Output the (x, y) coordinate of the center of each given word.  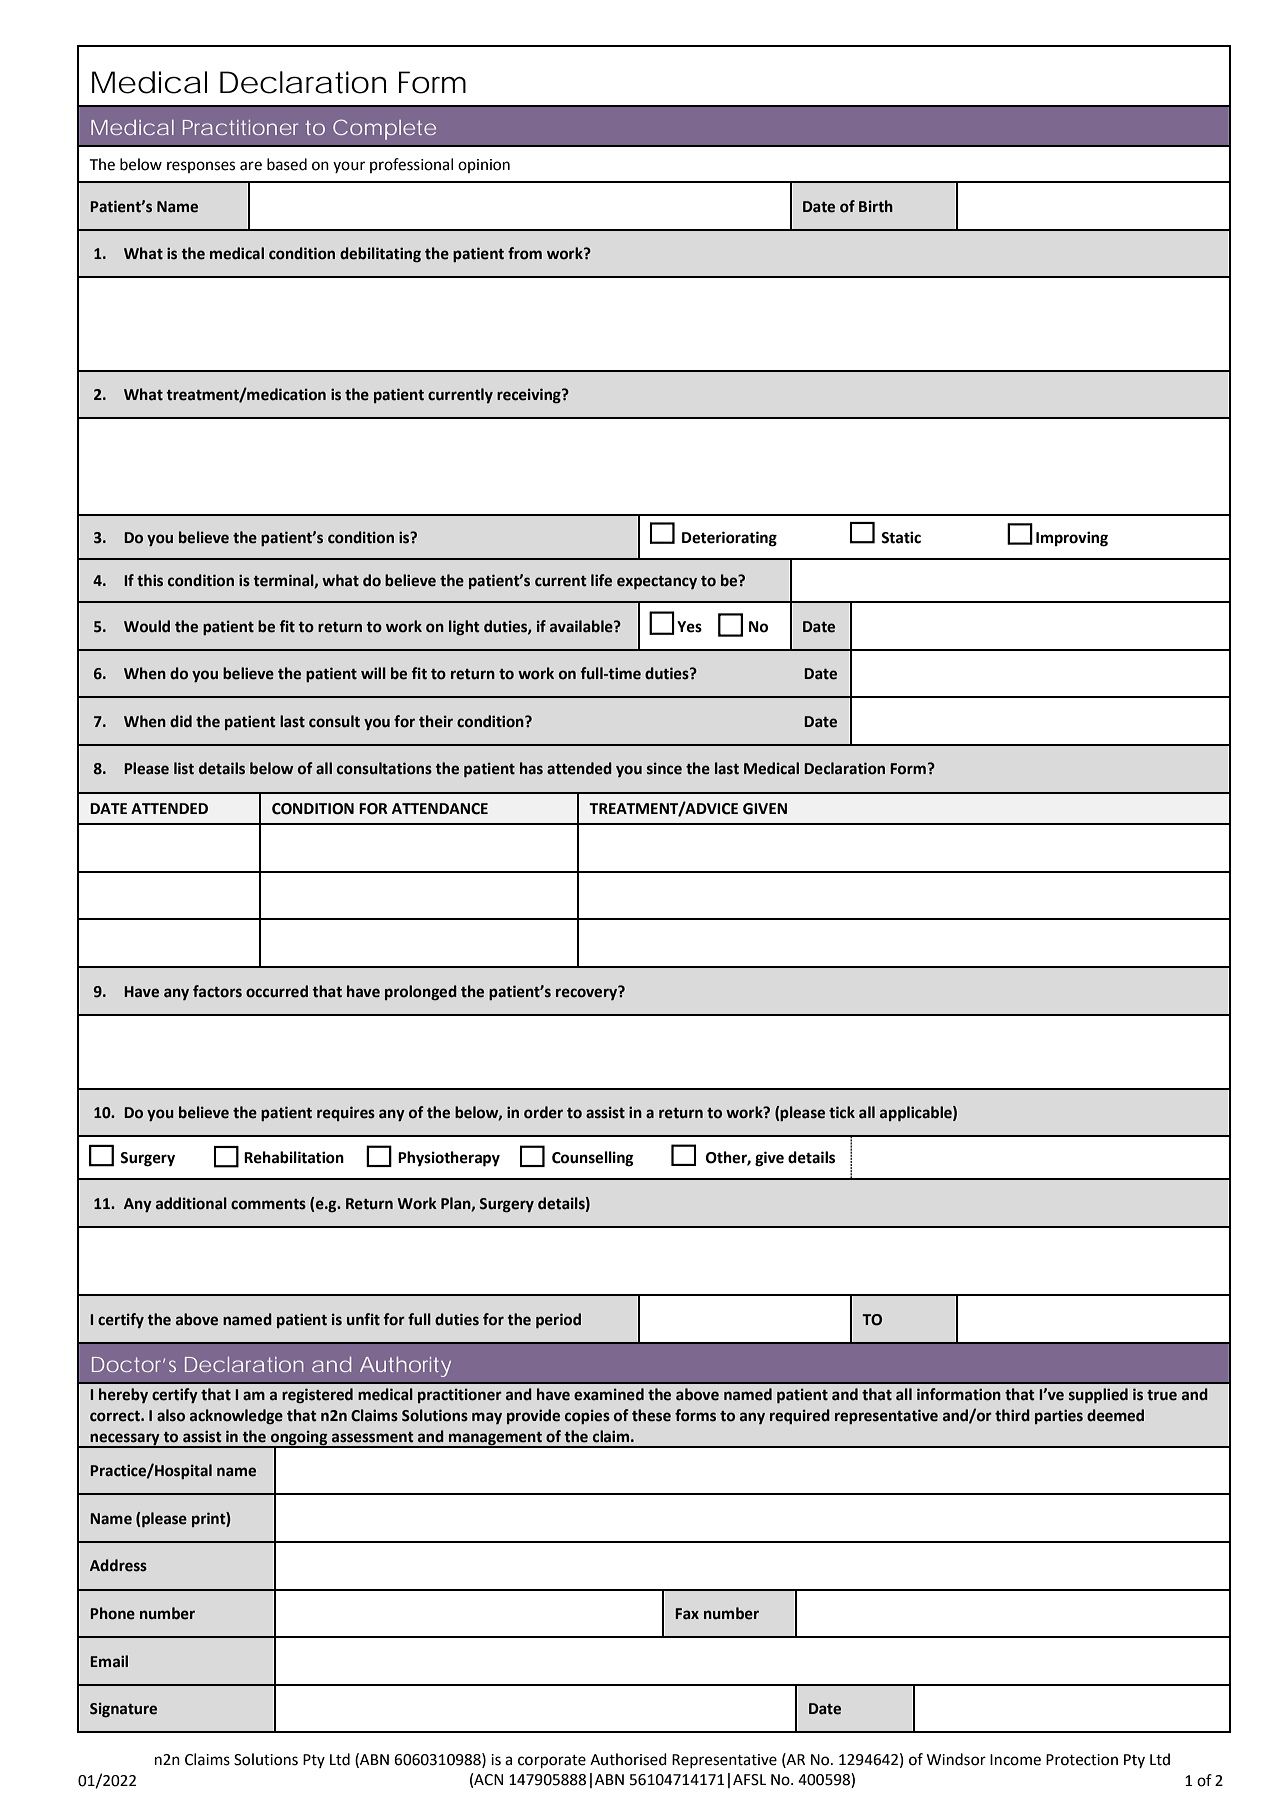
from (525, 253)
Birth (876, 206)
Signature (123, 1710)
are (251, 166)
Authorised (628, 1759)
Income (1015, 1760)
